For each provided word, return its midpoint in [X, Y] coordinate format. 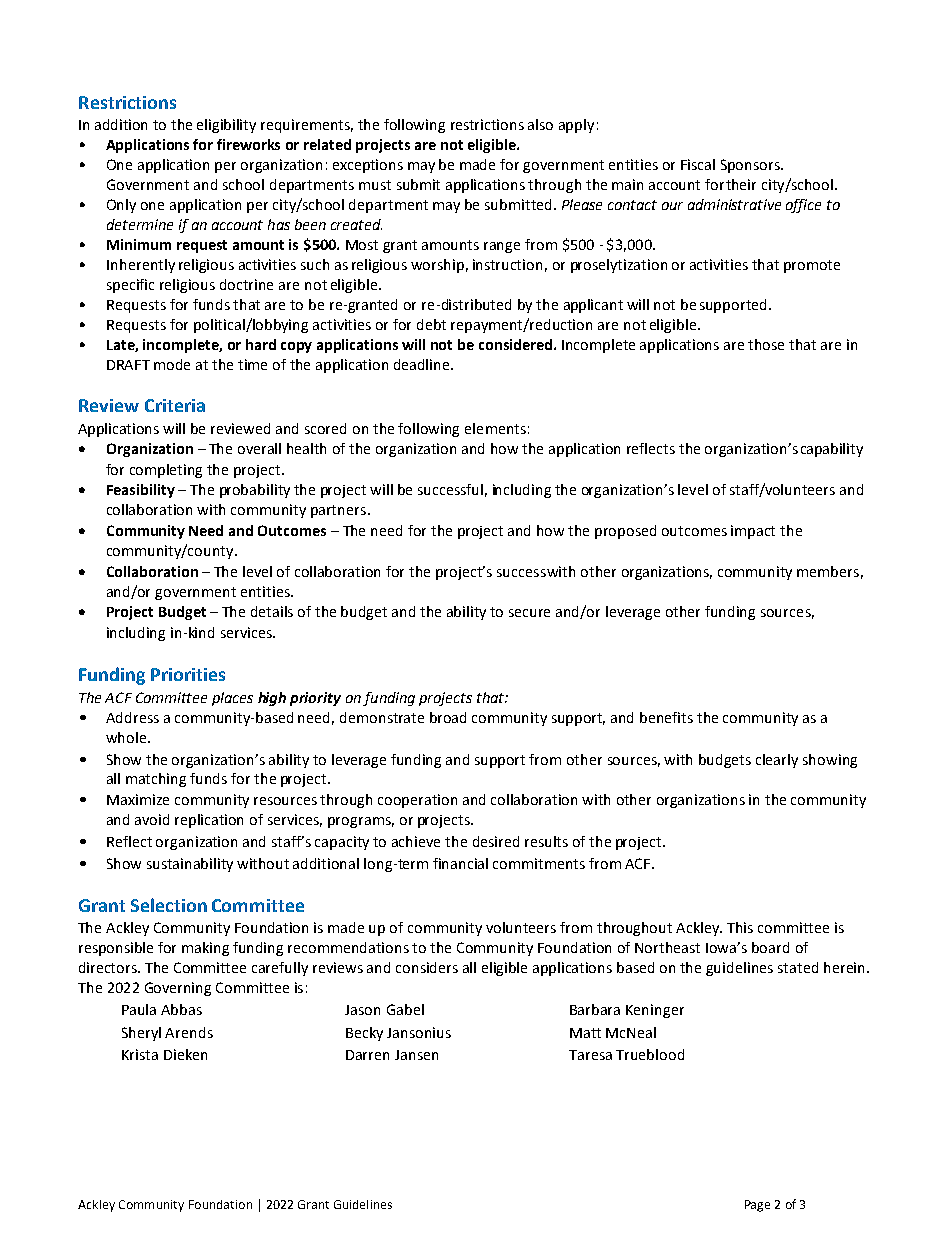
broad [448, 717]
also [540, 124]
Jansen [416, 1055]
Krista [140, 1054]
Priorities [188, 674]
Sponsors [751, 166]
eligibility [226, 126]
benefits [666, 717]
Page [757, 1206]
